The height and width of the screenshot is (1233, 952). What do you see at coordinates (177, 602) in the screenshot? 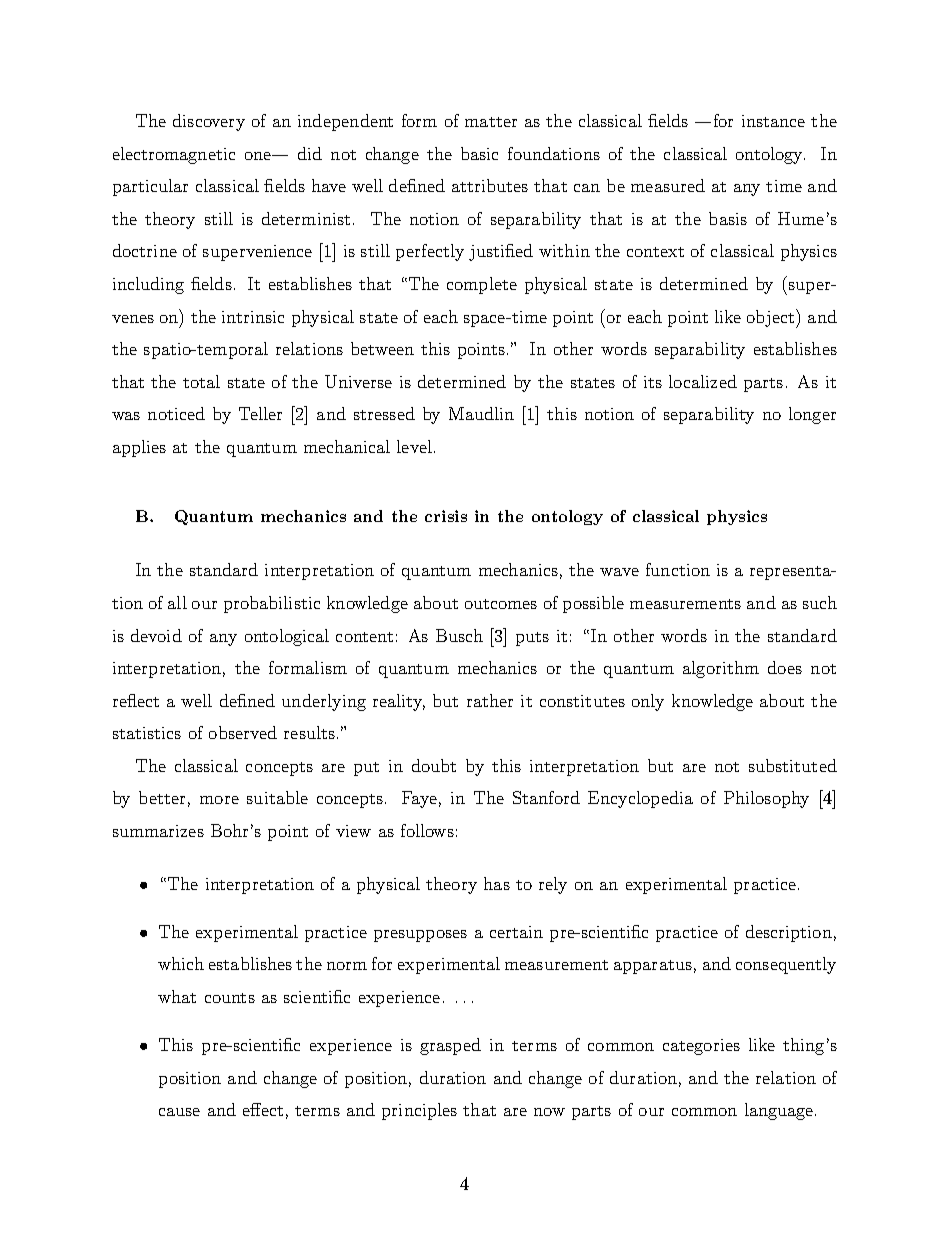
I see `all` at bounding box center [177, 602].
